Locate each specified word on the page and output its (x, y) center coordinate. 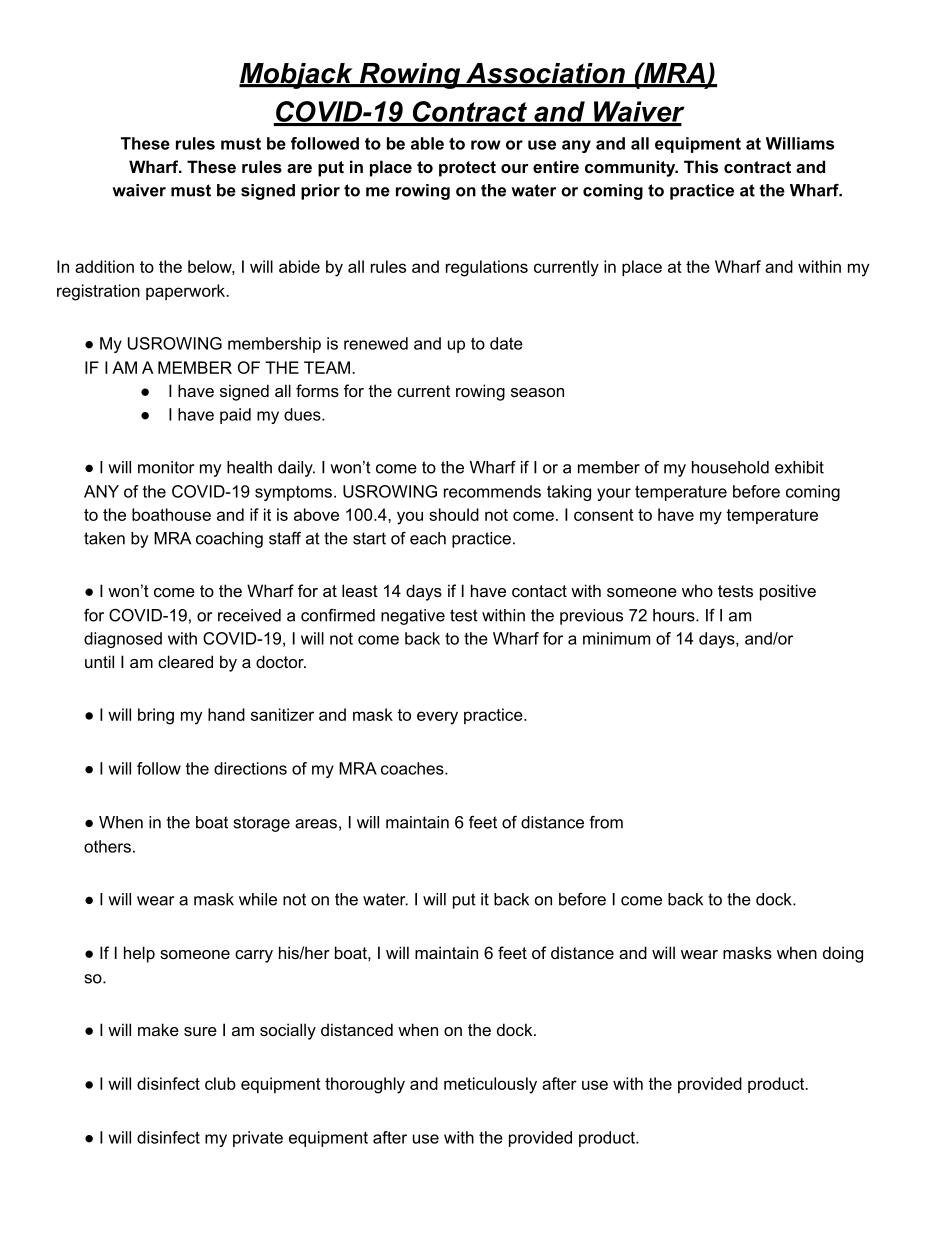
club (220, 1083)
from (606, 822)
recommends (492, 491)
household (730, 467)
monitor (166, 467)
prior (320, 192)
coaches (413, 768)
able (427, 143)
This (701, 166)
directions (250, 768)
